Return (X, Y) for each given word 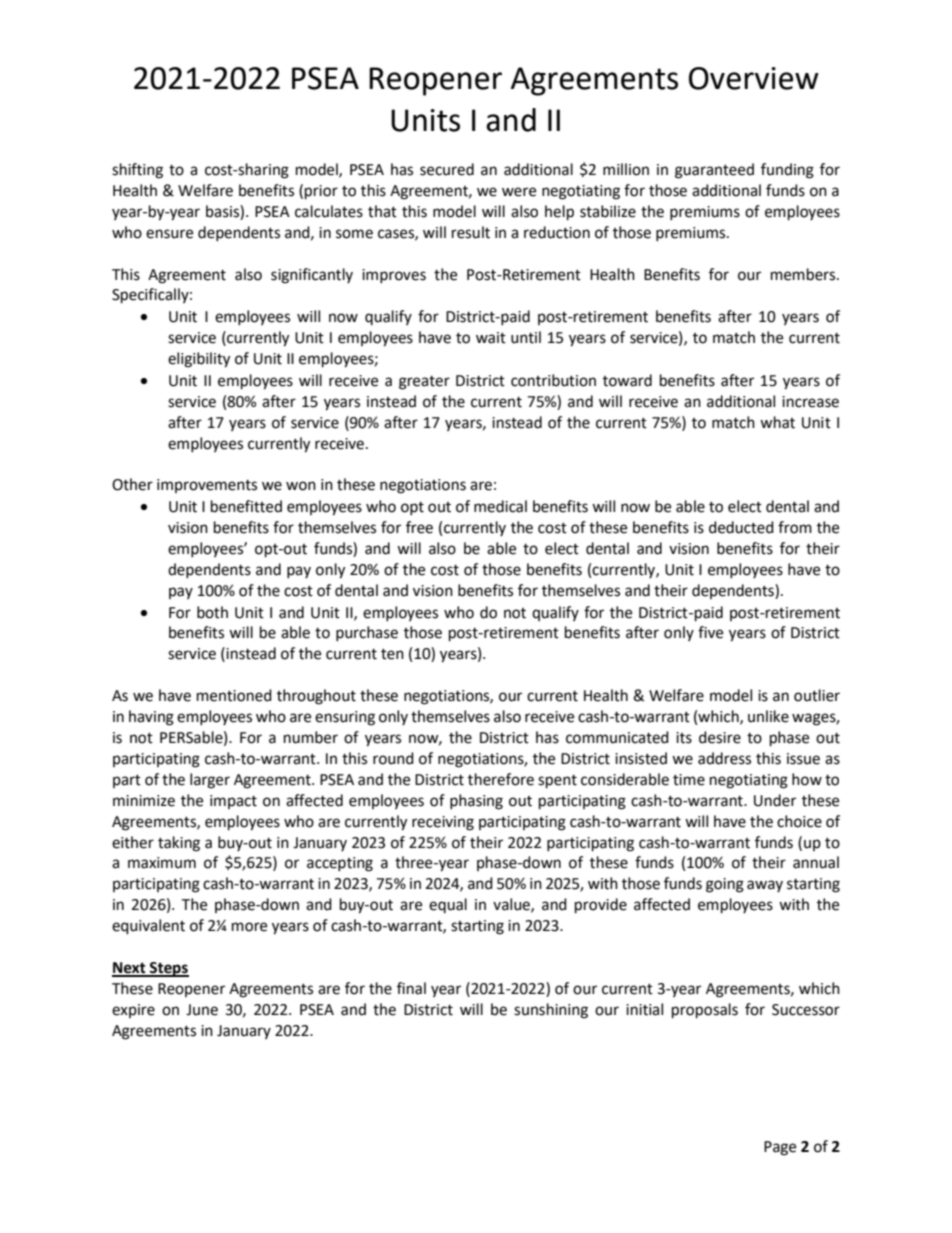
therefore (501, 779)
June (202, 1010)
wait (491, 338)
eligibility (199, 360)
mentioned (234, 695)
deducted (741, 527)
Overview (754, 78)
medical (500, 506)
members (804, 274)
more (249, 927)
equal (448, 905)
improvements (207, 486)
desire (720, 737)
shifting (137, 171)
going (725, 885)
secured (447, 169)
